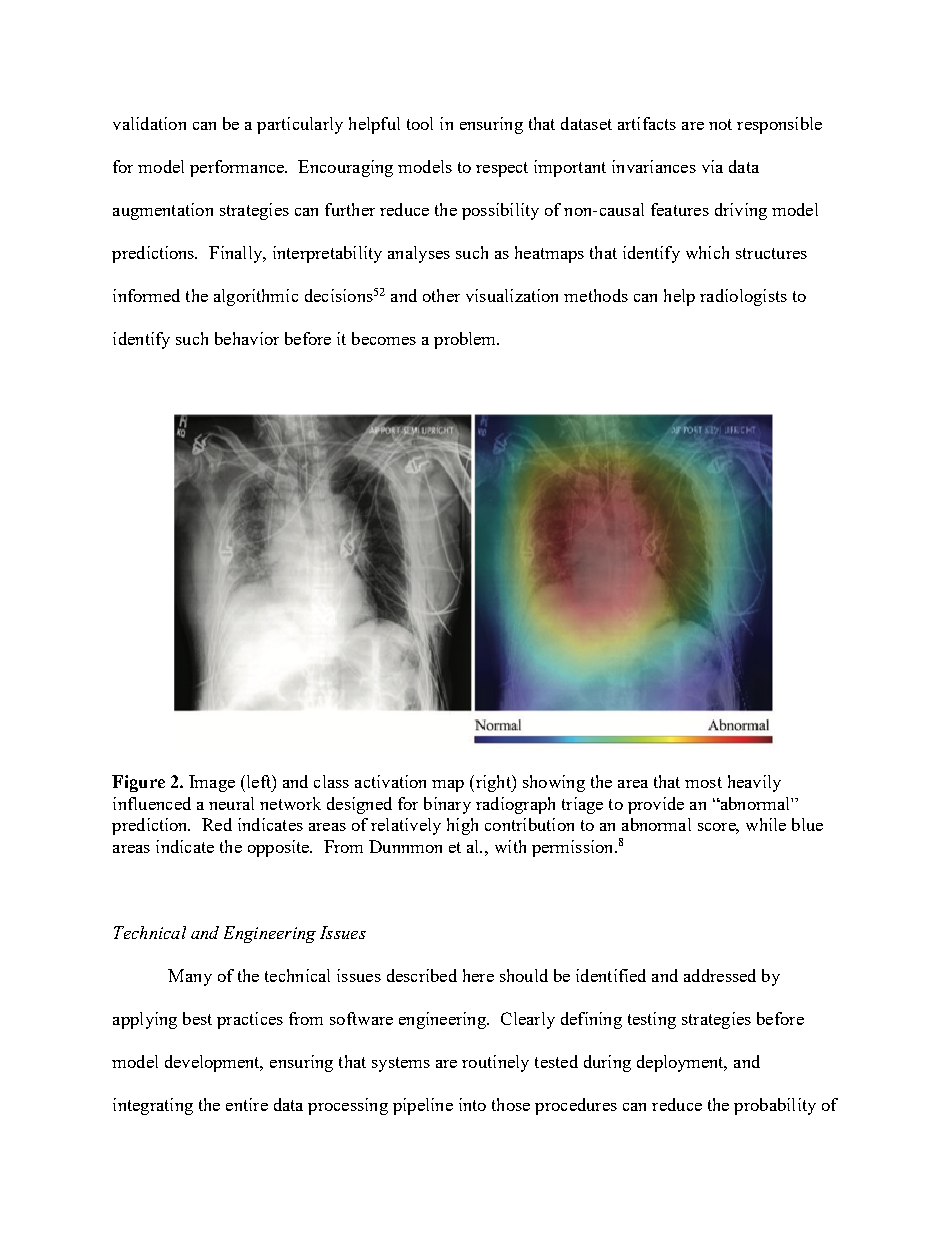  I want to click on routinely, so click(495, 1063).
